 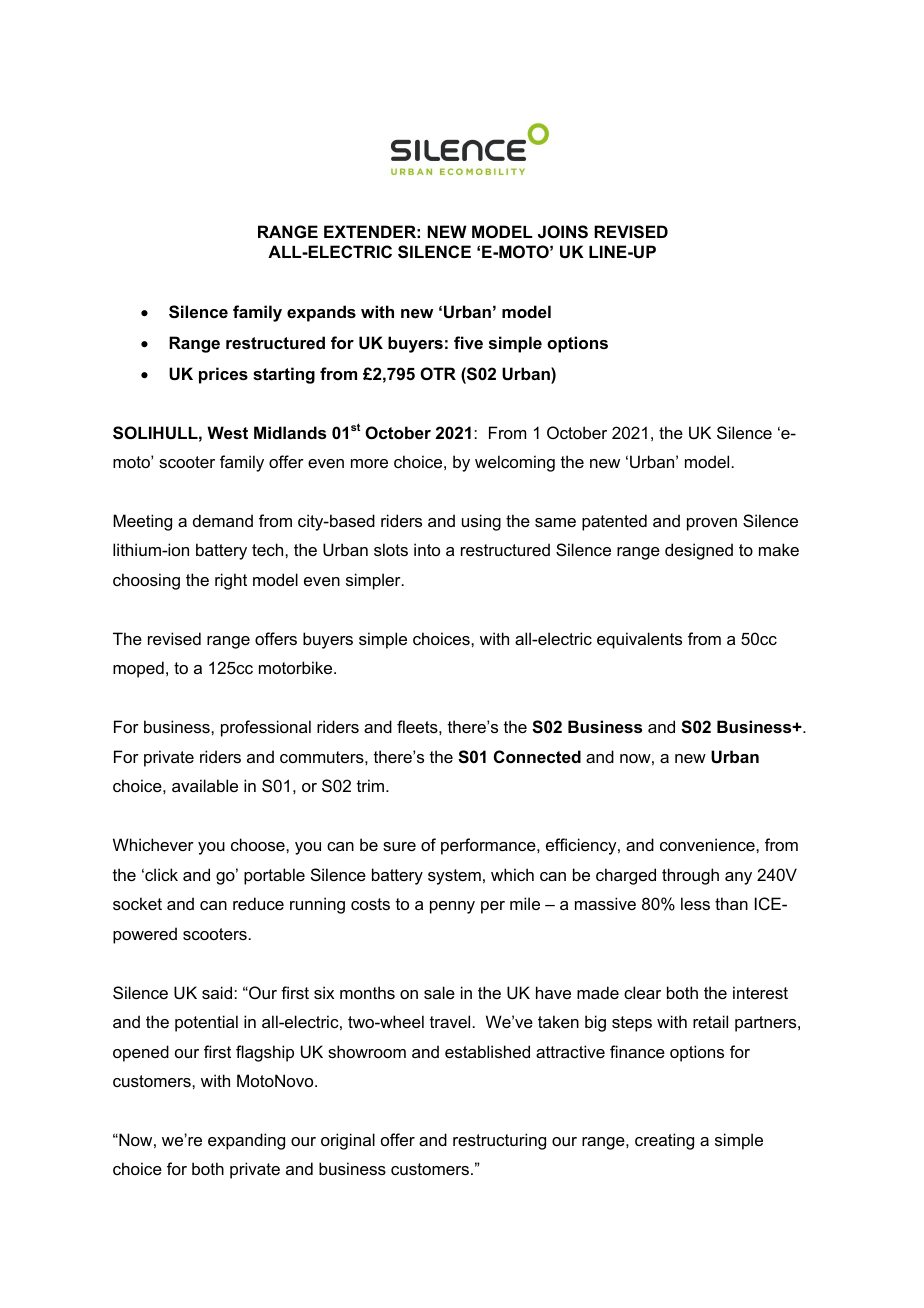 I want to click on restructuring, so click(x=499, y=1141).
